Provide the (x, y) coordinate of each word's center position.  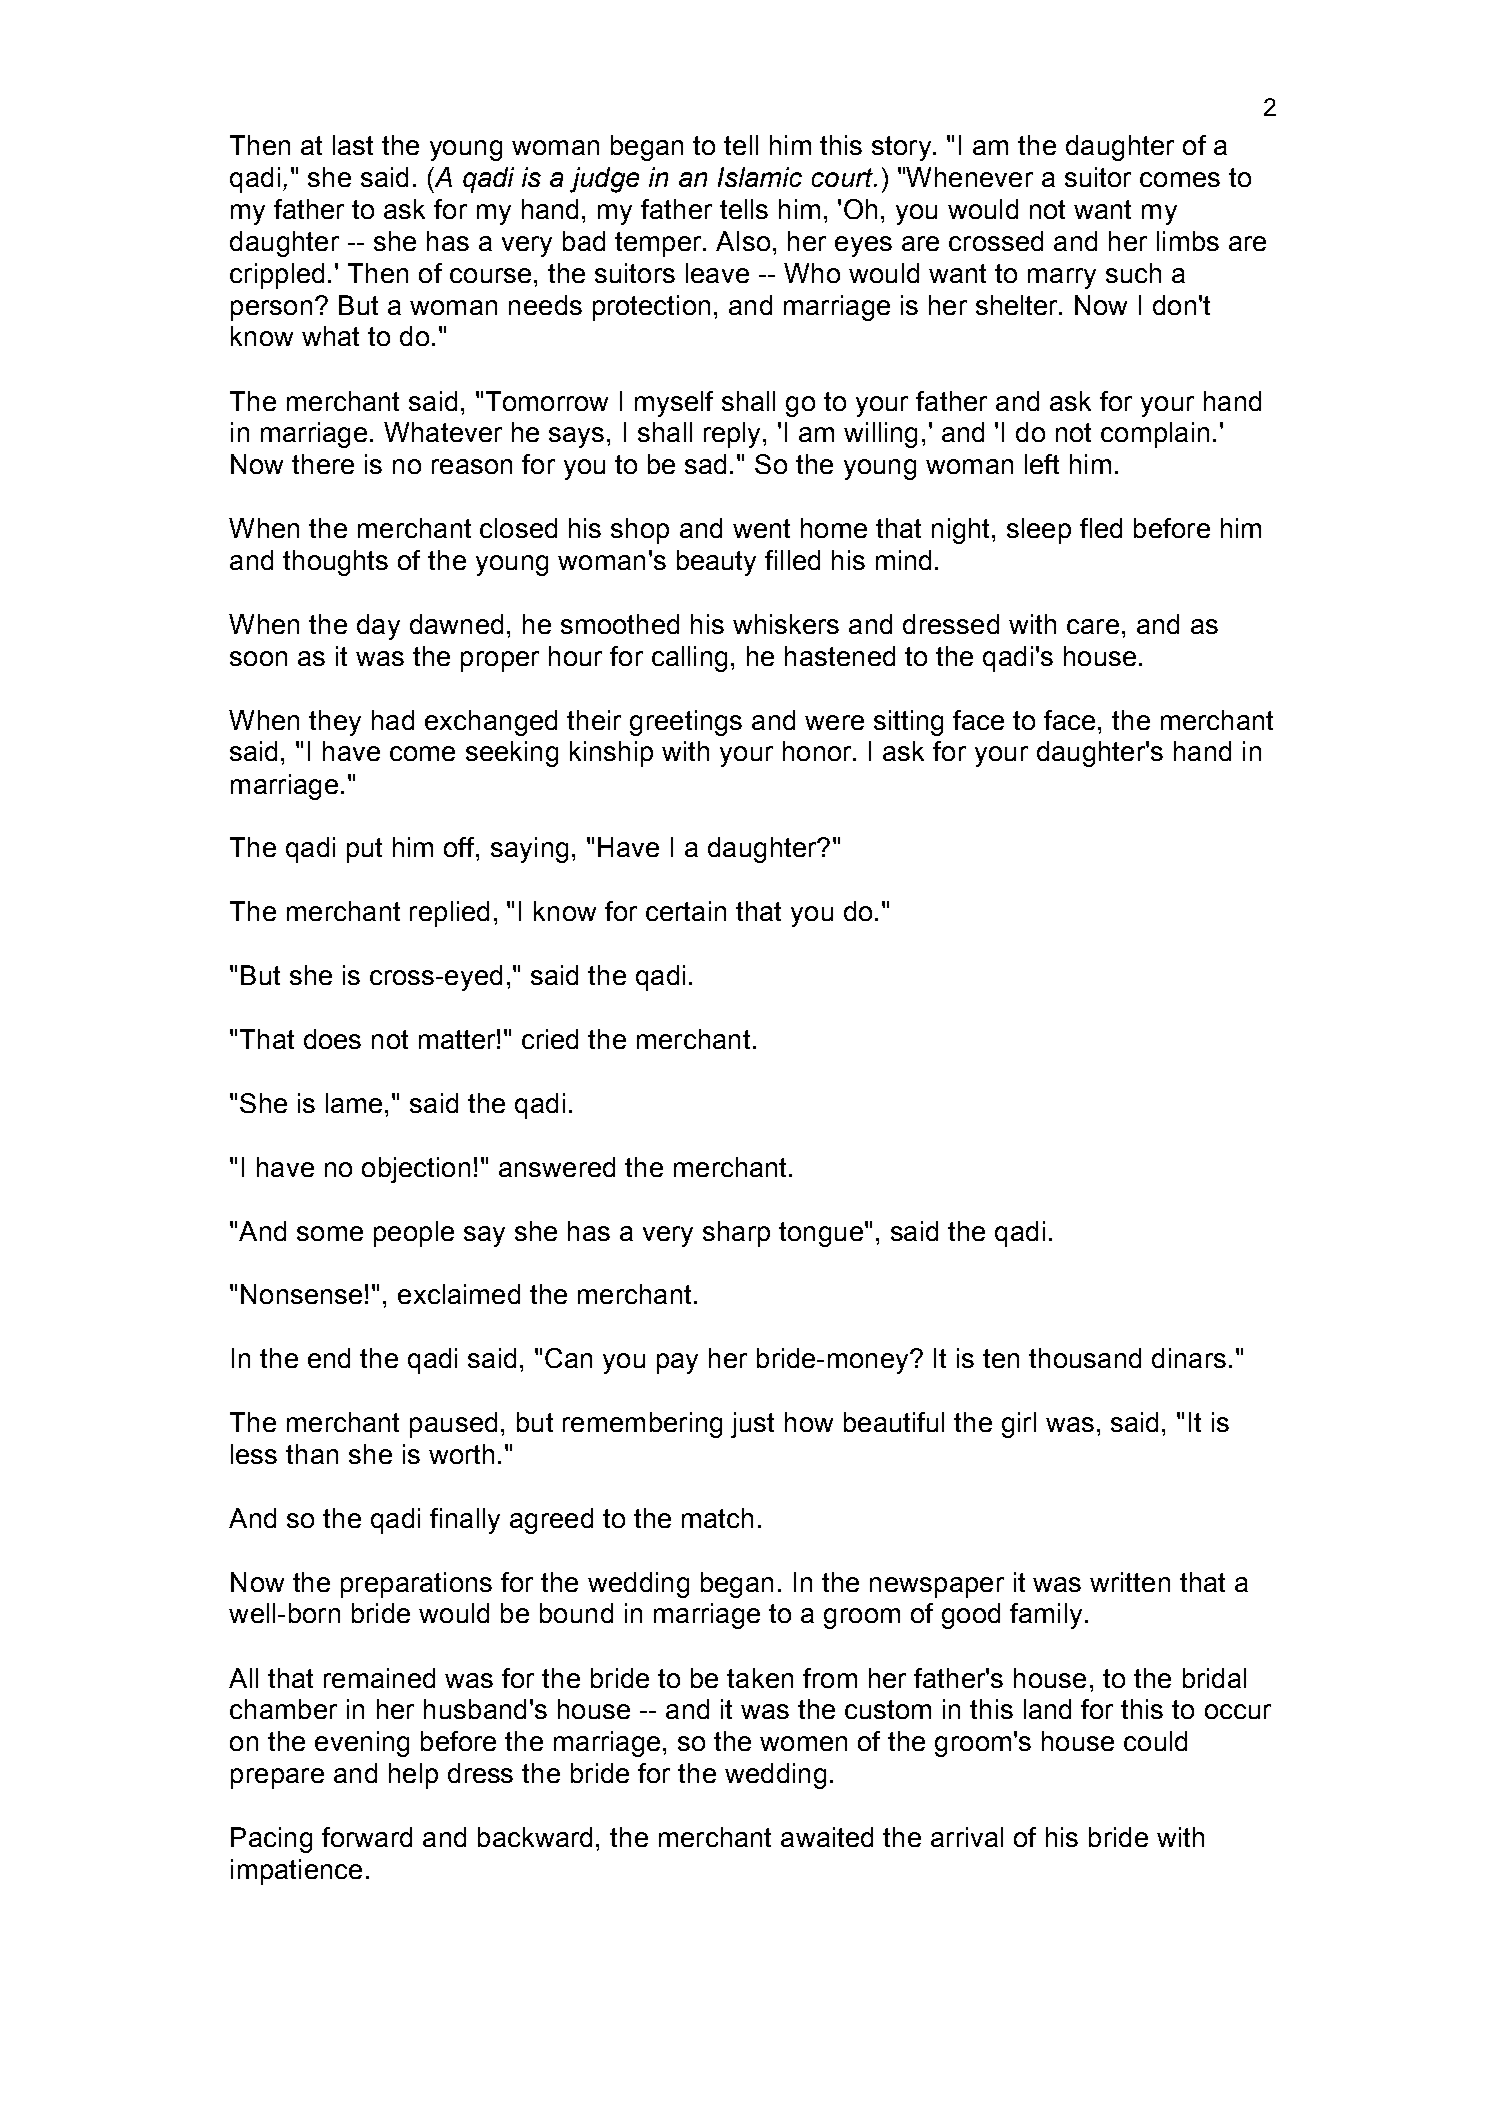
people (414, 1234)
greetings (686, 723)
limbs (1188, 241)
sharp (736, 1234)
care (1093, 626)
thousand (1085, 1358)
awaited (827, 1837)
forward (367, 1837)
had (393, 720)
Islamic (760, 177)
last (353, 145)
